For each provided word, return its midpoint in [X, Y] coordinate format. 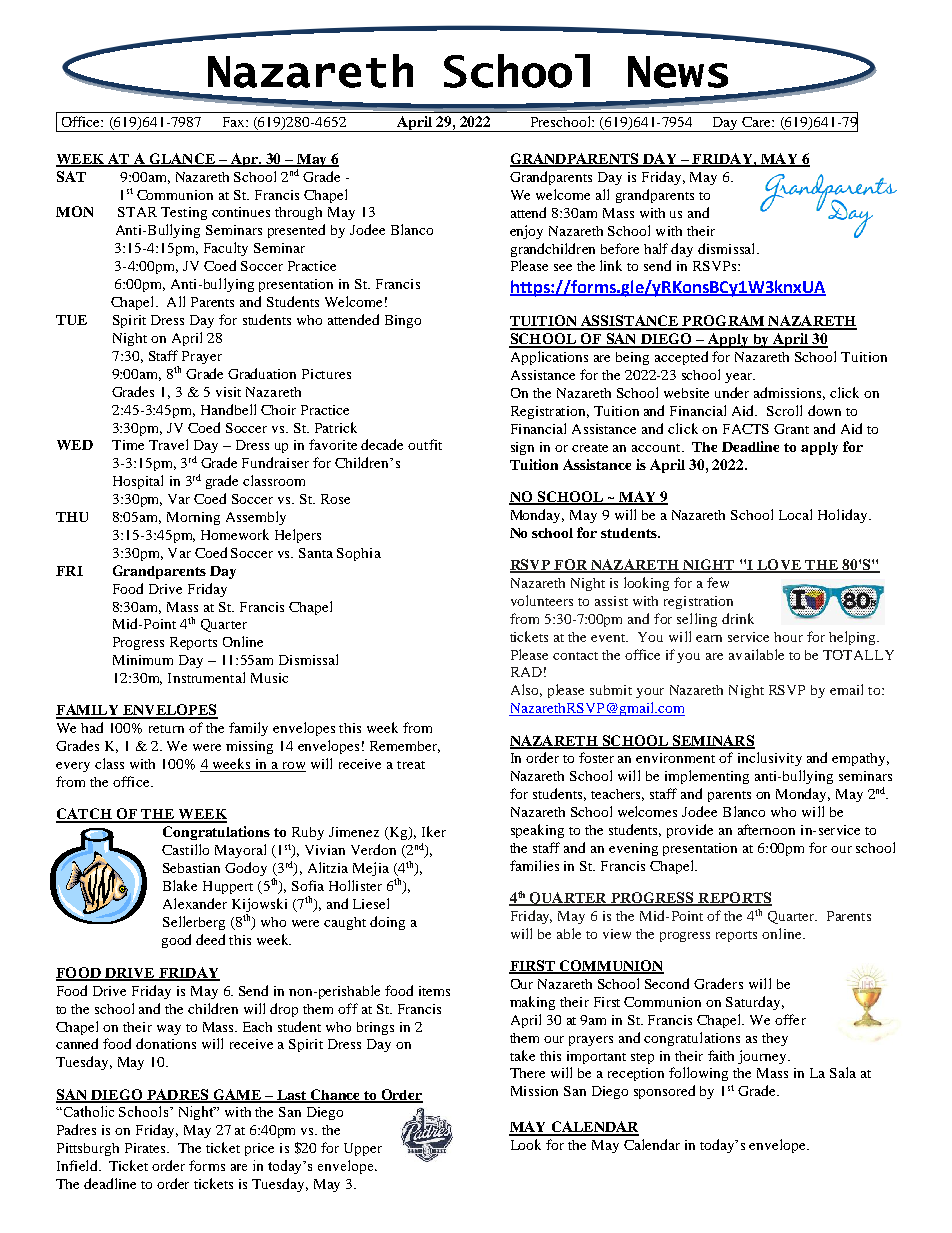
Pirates [146, 1148]
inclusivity [770, 759]
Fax [235, 122]
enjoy [526, 232]
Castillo [185, 849]
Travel [168, 444]
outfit [425, 444]
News [678, 72]
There [527, 1073]
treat [411, 765]
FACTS [746, 429]
